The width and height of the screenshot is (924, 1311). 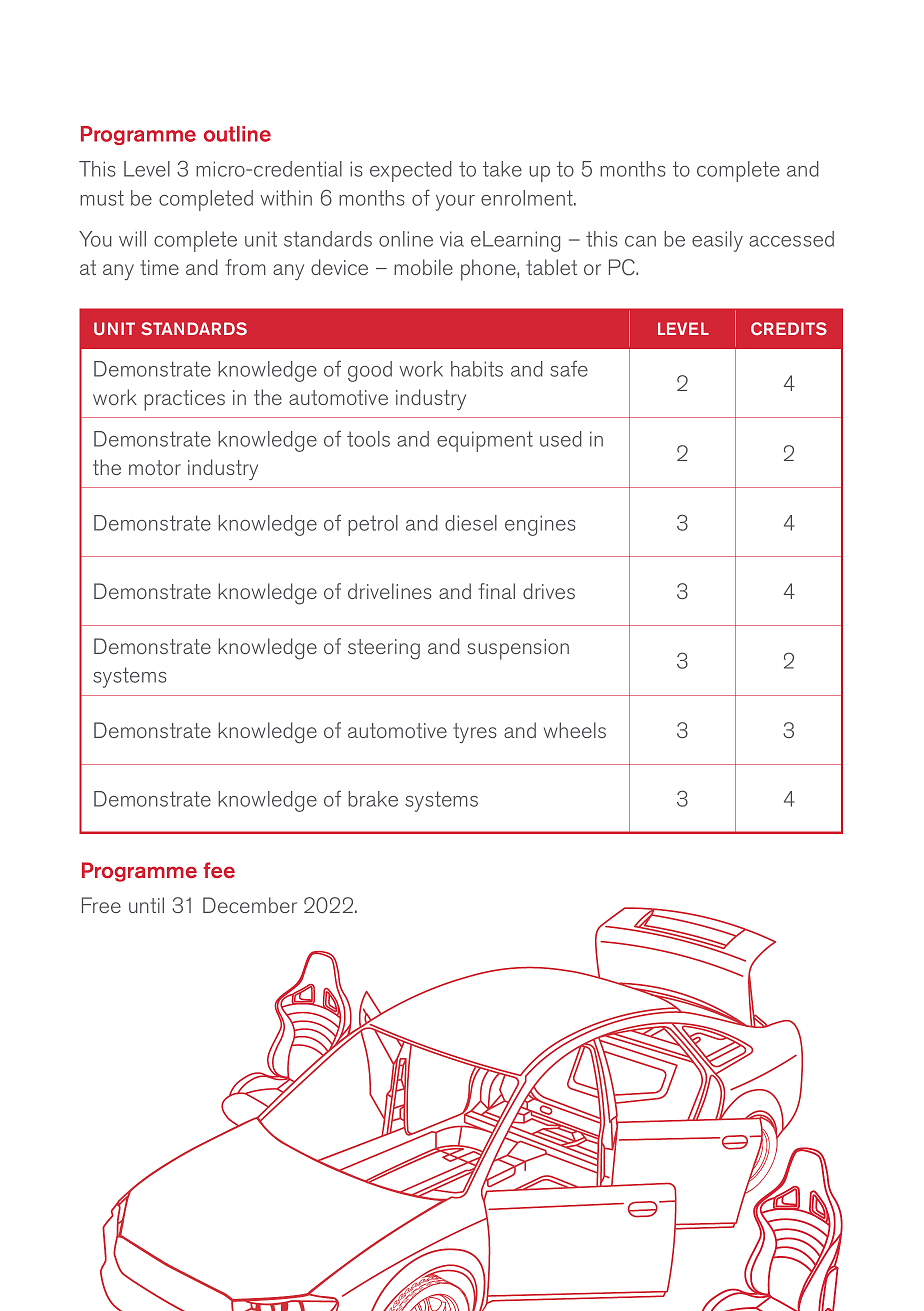 I want to click on wheels, so click(x=575, y=730).
